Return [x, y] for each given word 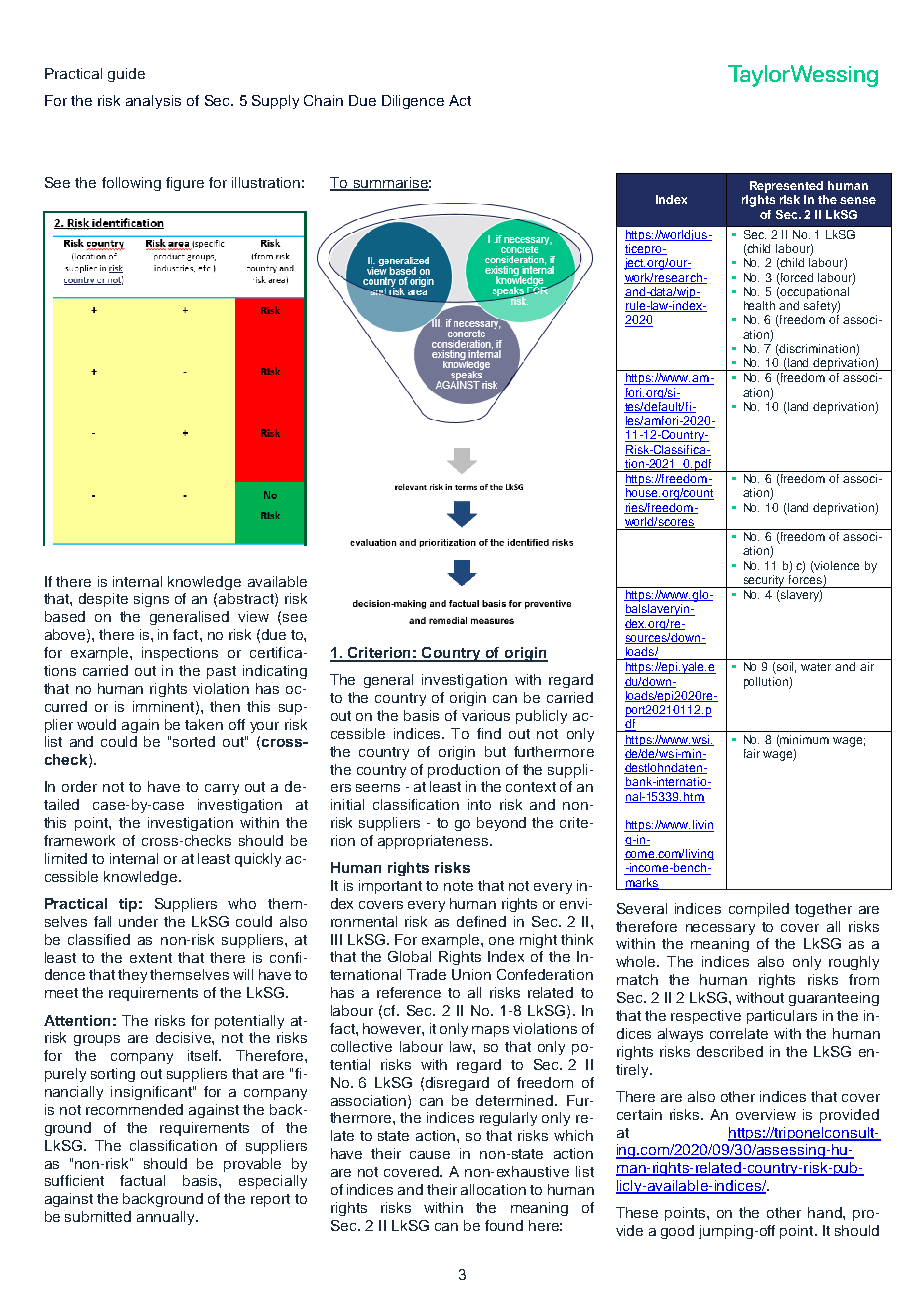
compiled [759, 910]
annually [167, 1218]
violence [836, 565]
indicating [275, 672]
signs [151, 600]
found [504, 1225]
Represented [786, 187]
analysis [153, 102]
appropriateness [434, 842]
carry [222, 789]
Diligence [413, 102]
